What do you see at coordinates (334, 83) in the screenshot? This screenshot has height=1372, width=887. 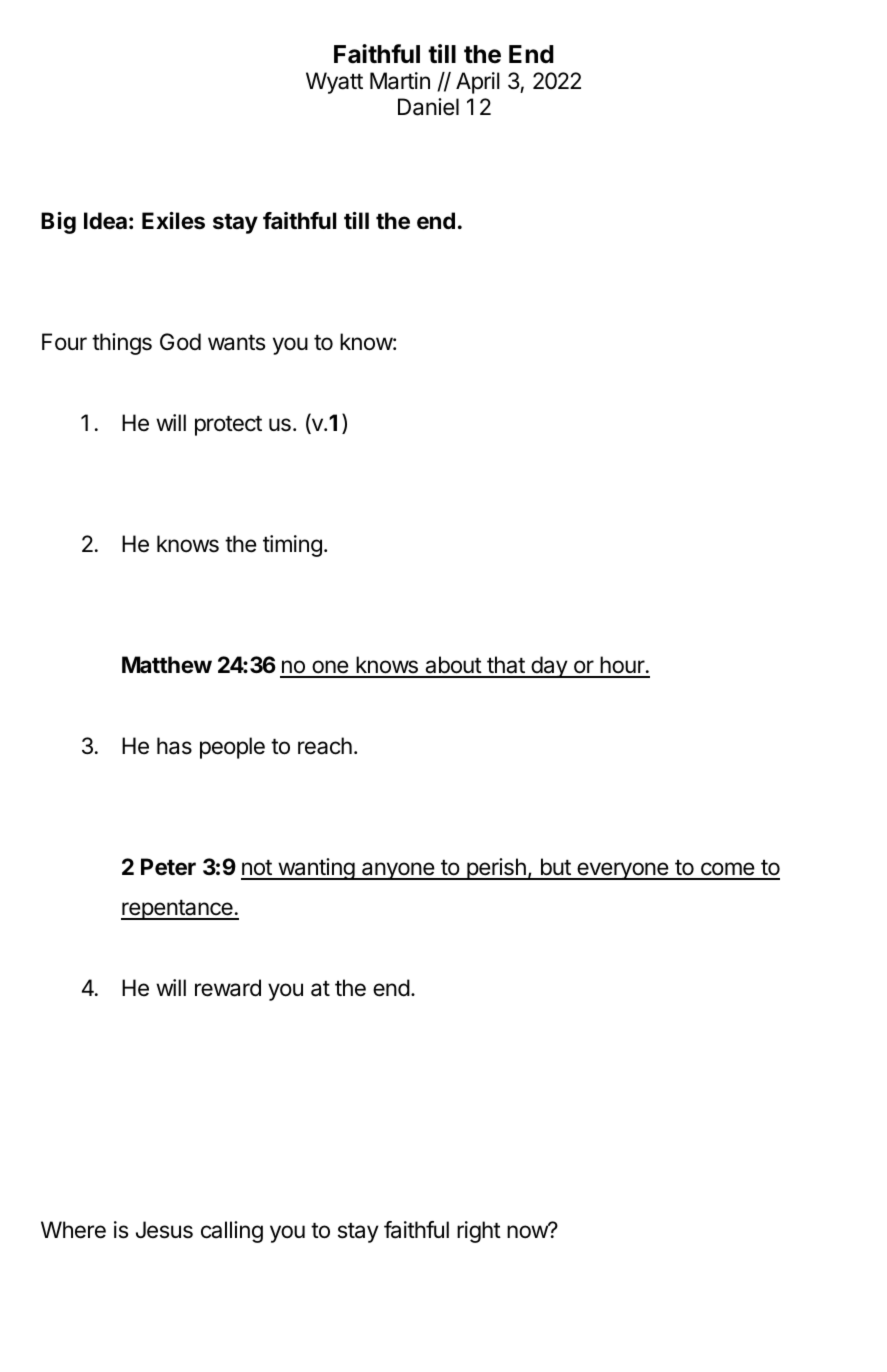 I see `Wyatt` at bounding box center [334, 83].
